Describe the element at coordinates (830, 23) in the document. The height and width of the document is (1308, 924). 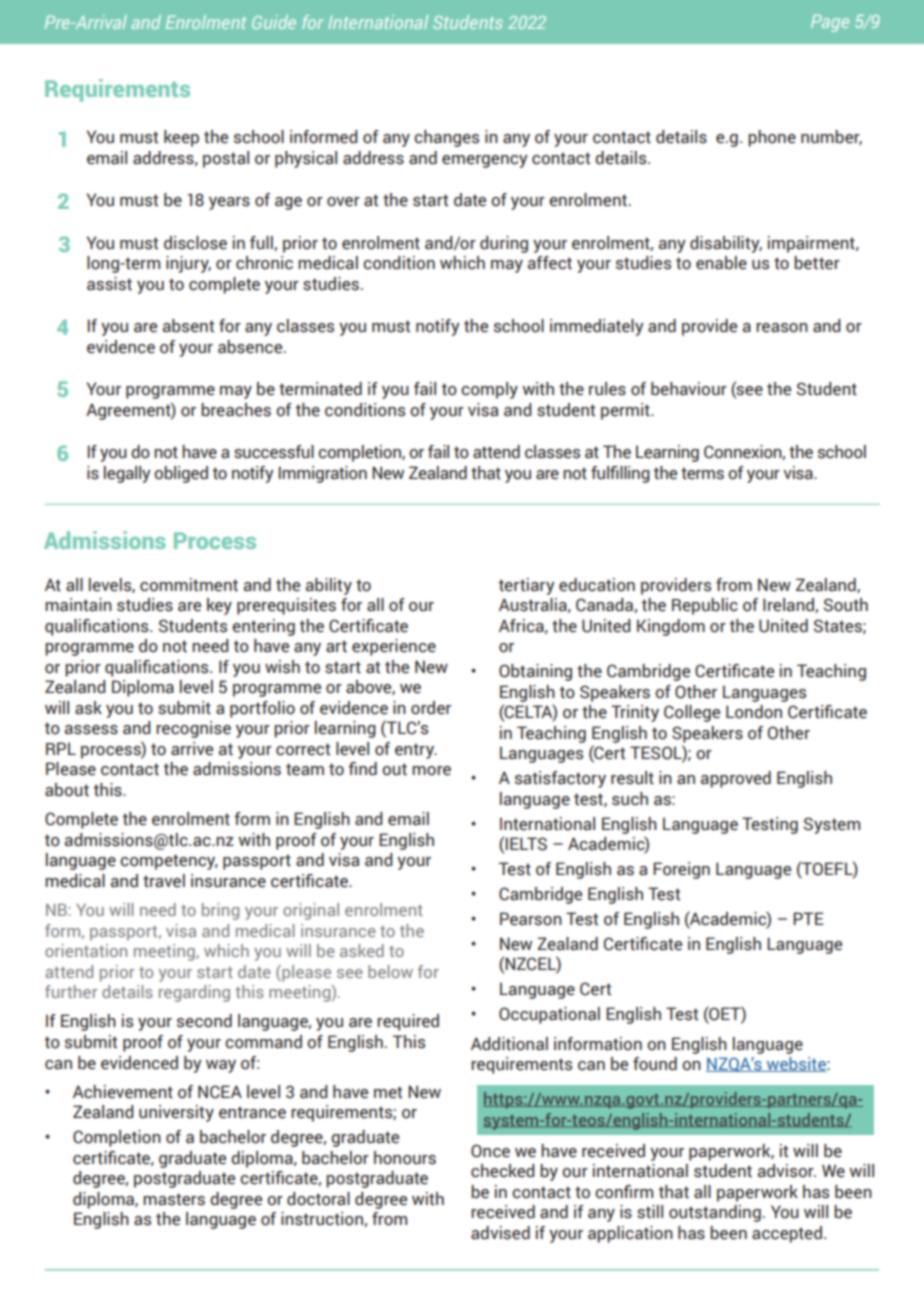
I see `Page` at that location.
